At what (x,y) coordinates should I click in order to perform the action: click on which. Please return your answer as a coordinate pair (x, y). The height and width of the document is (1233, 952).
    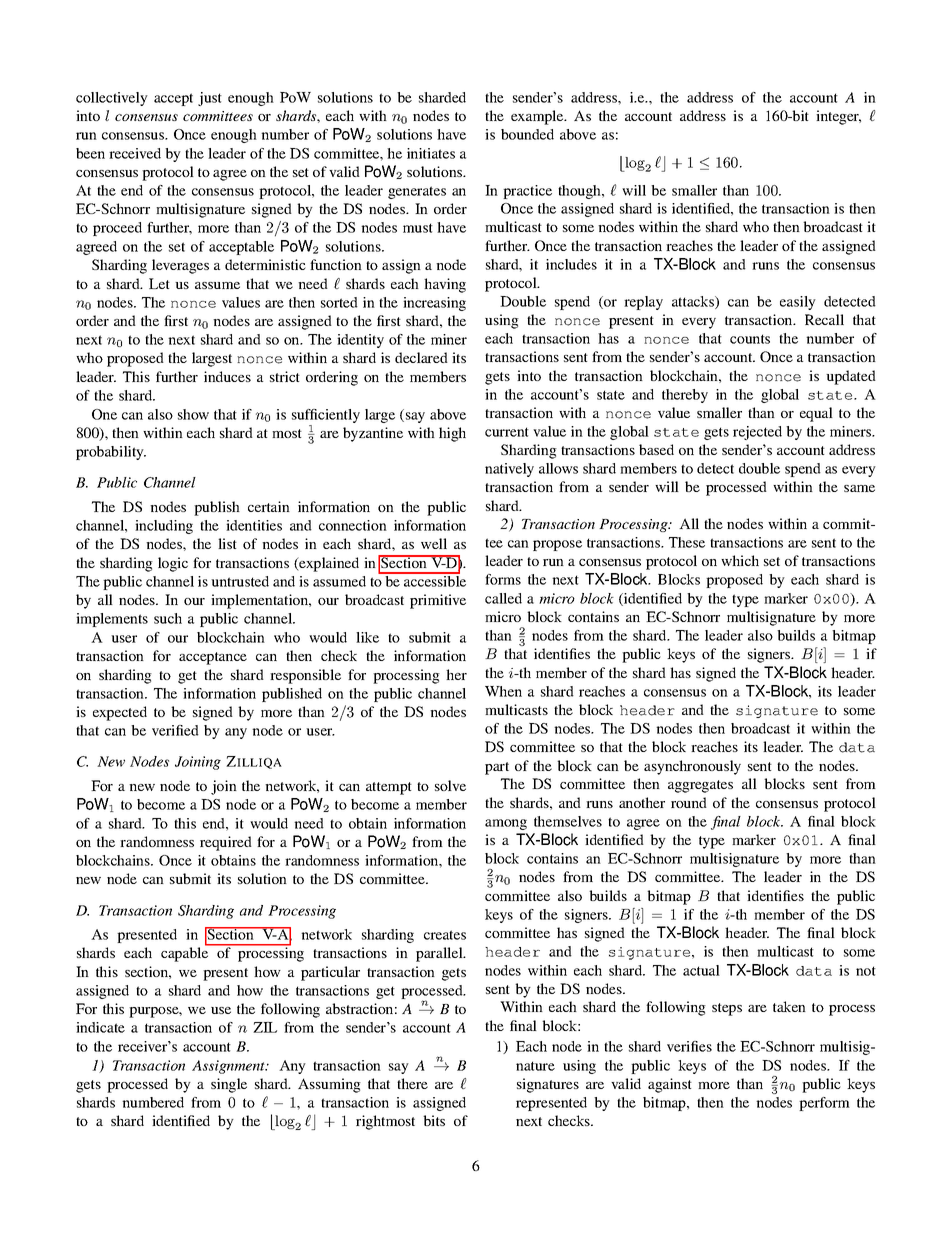
    Looking at the image, I should click on (740, 560).
